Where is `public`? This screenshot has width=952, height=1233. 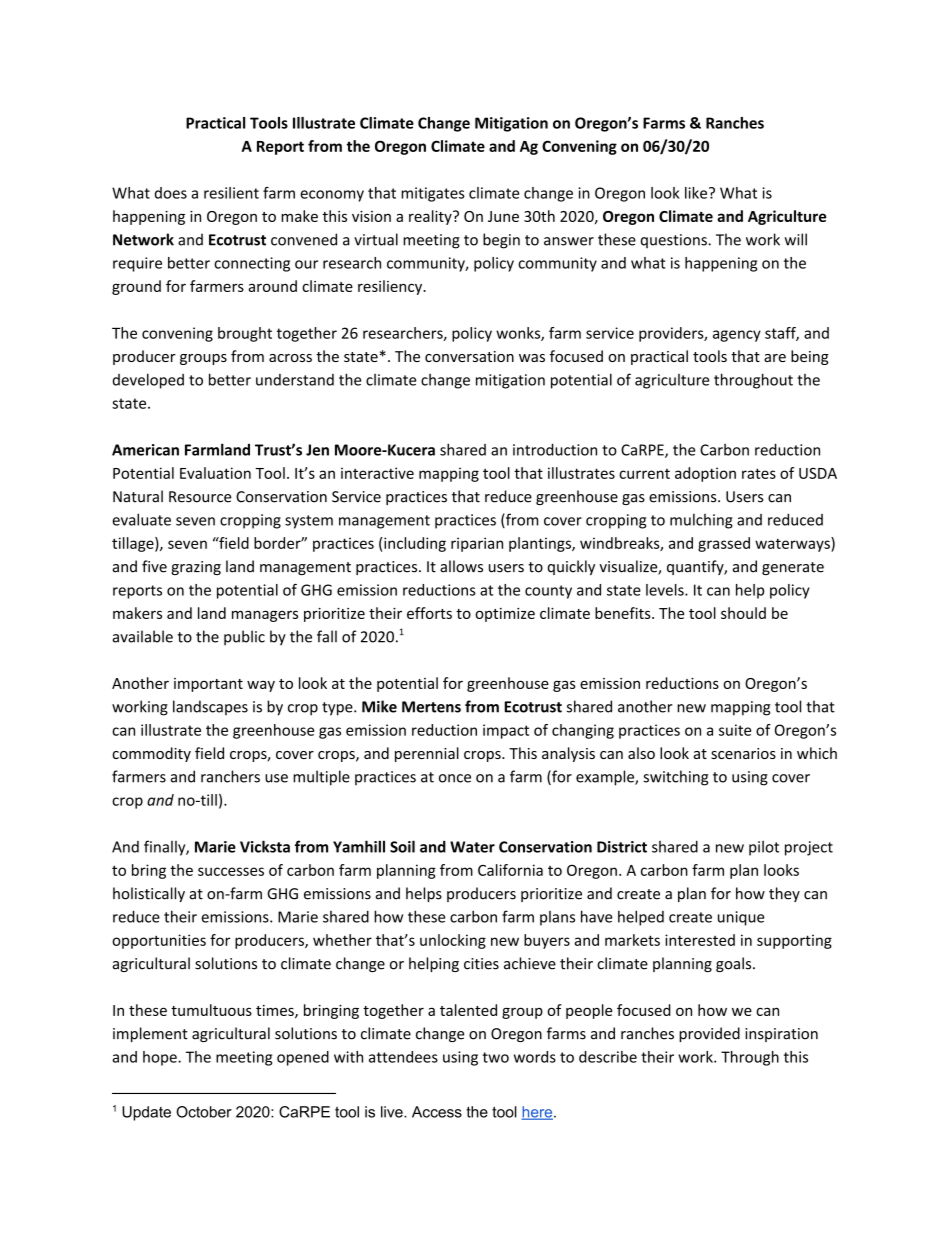 public is located at coordinates (244, 638).
